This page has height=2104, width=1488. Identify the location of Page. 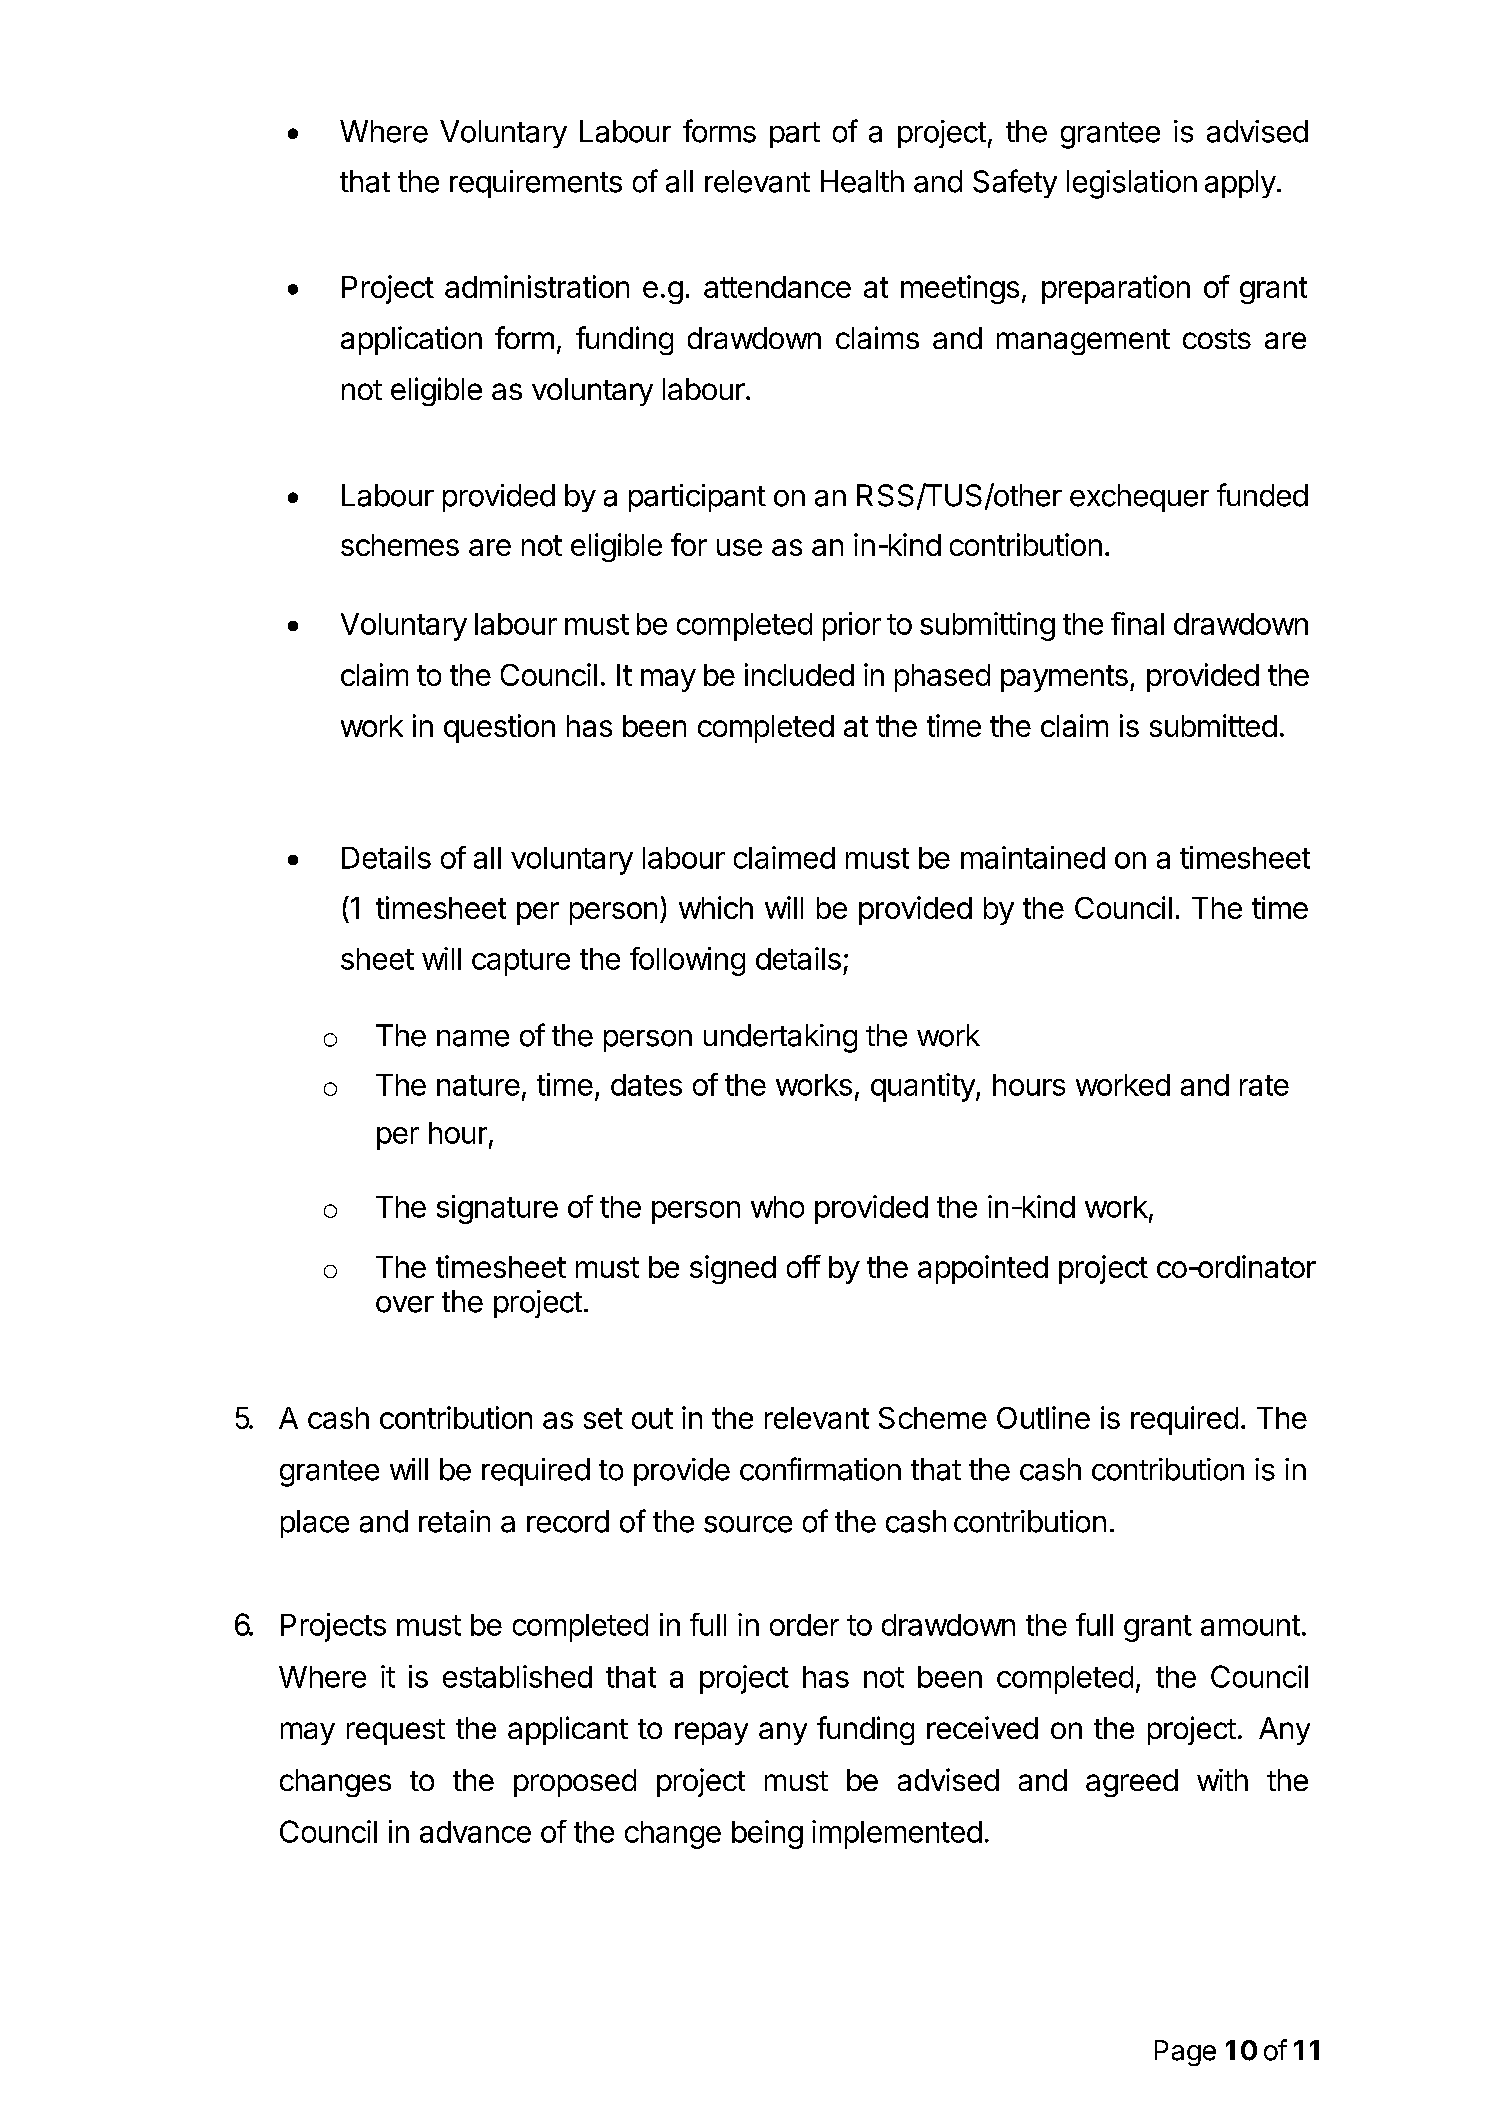
(1185, 2053).
